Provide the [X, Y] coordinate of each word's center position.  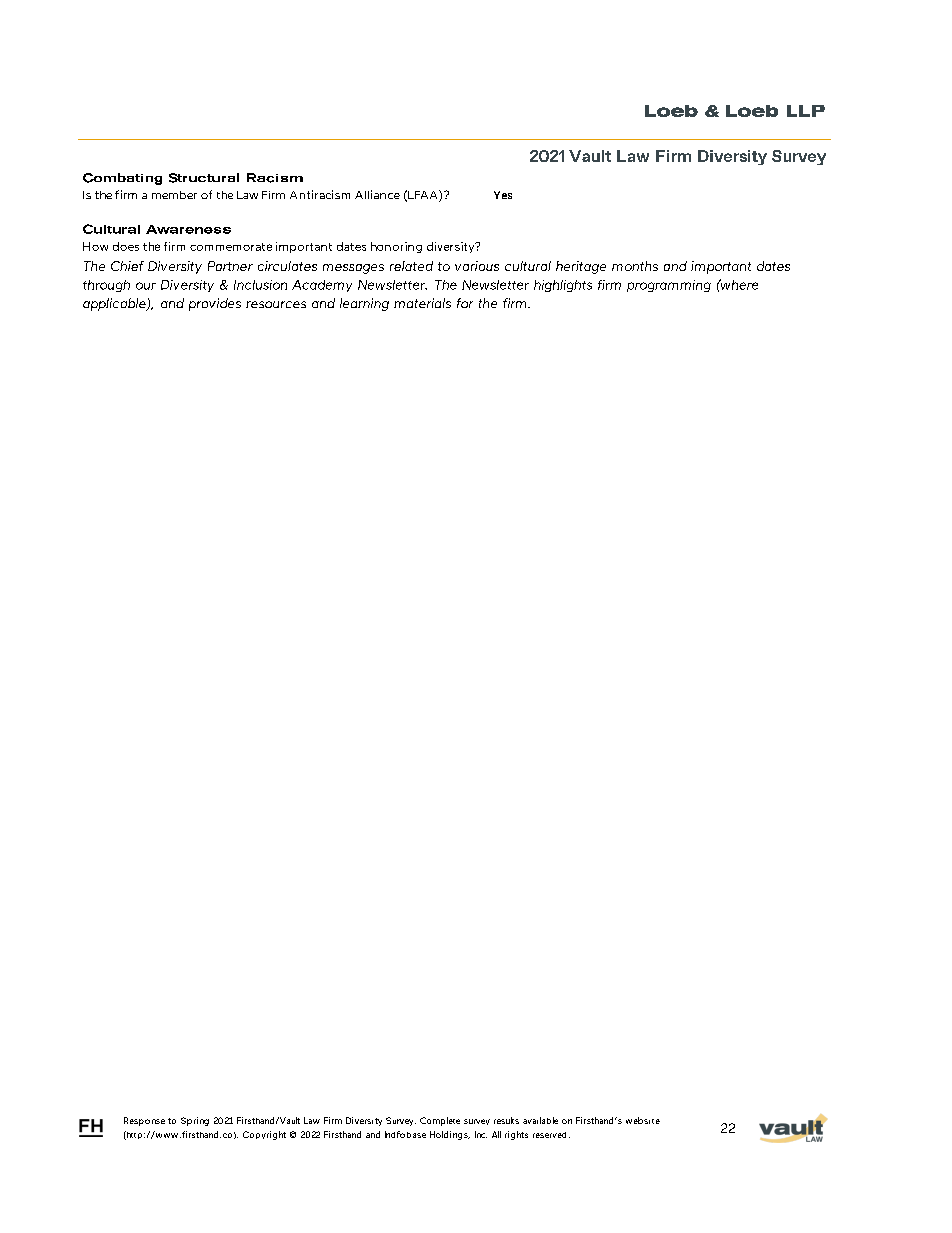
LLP [806, 111]
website [643, 1120]
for [465, 303]
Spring [195, 1121]
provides [215, 304]
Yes [503, 195]
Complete [440, 1121]
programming [669, 286]
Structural [204, 178]
